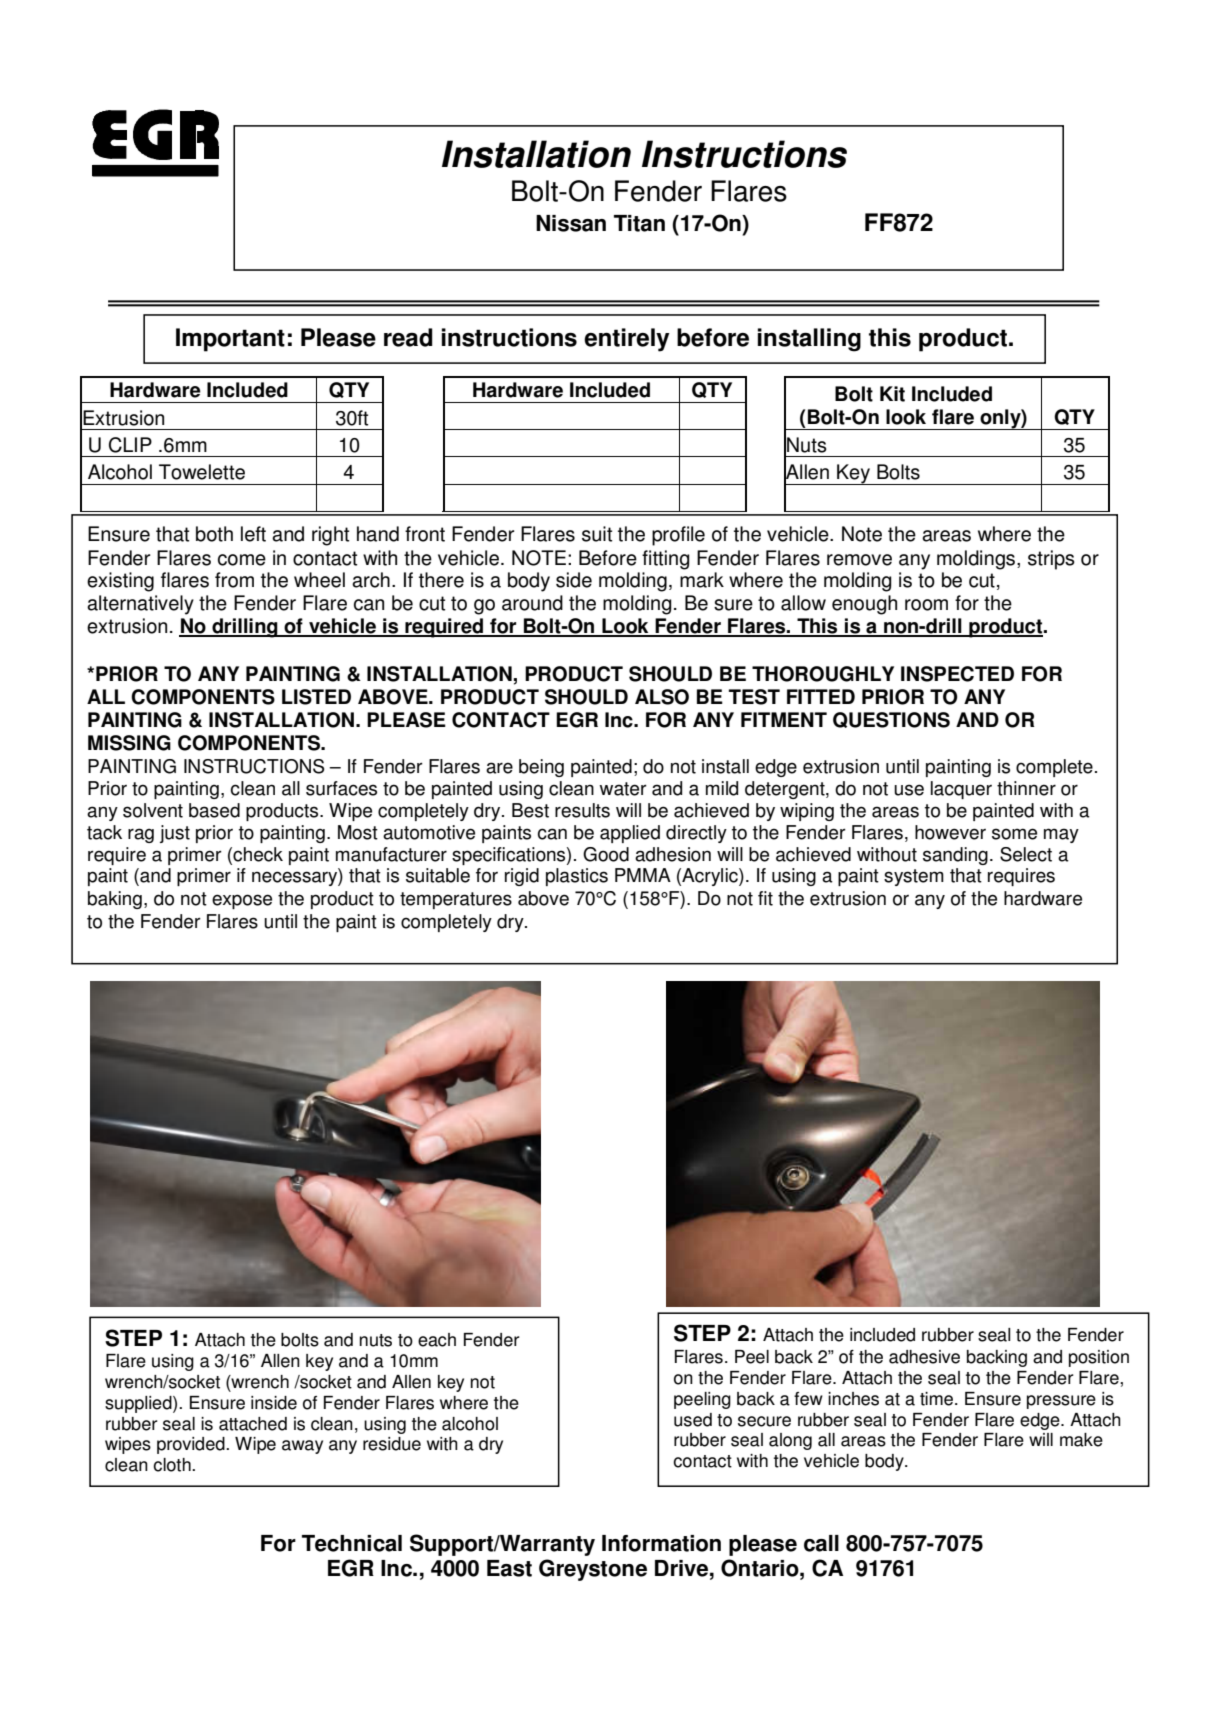  I want to click on cloth, so click(173, 1465).
